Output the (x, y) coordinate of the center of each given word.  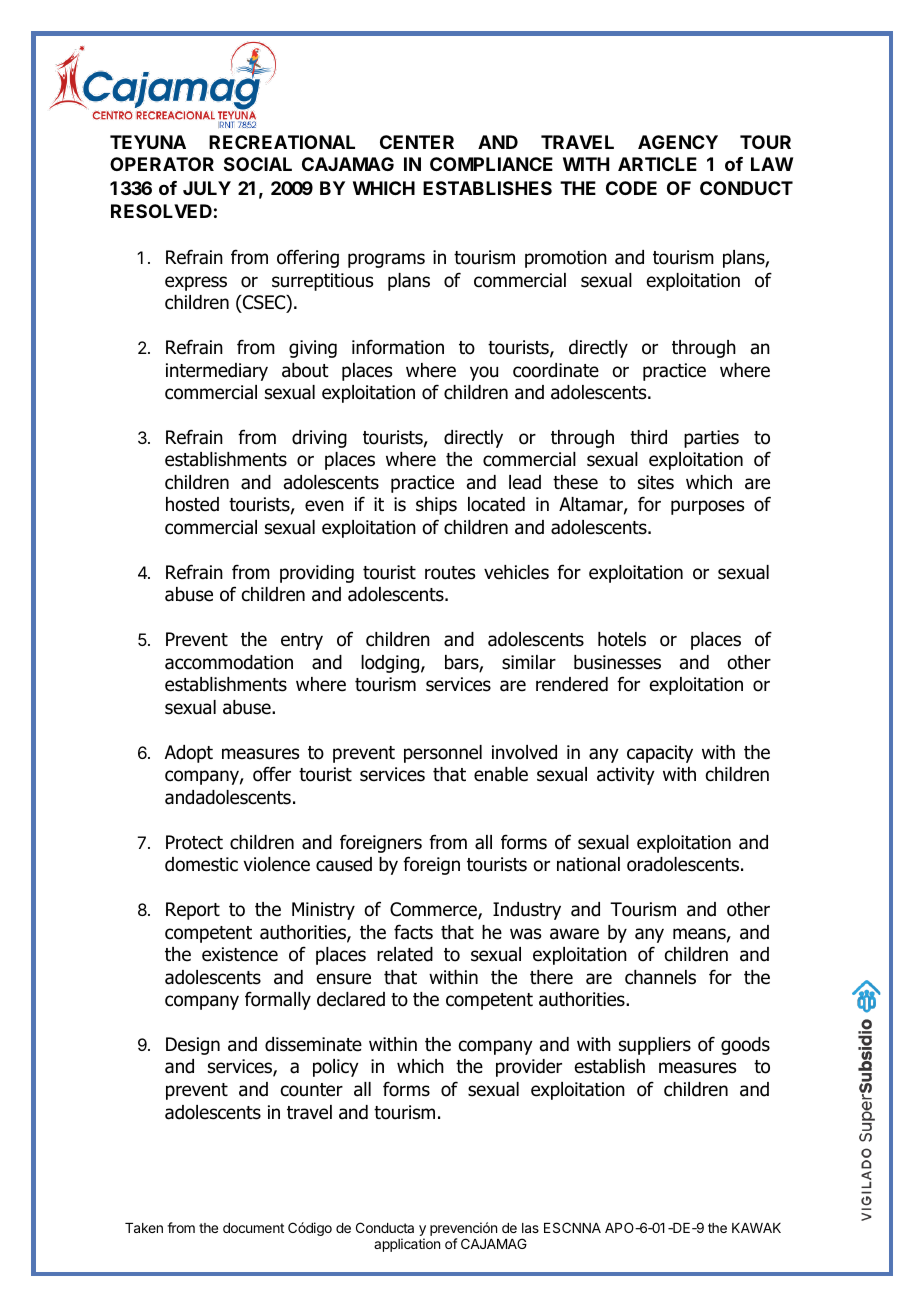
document (253, 1228)
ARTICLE (657, 164)
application (407, 1245)
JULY (207, 188)
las (530, 1228)
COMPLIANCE (491, 164)
